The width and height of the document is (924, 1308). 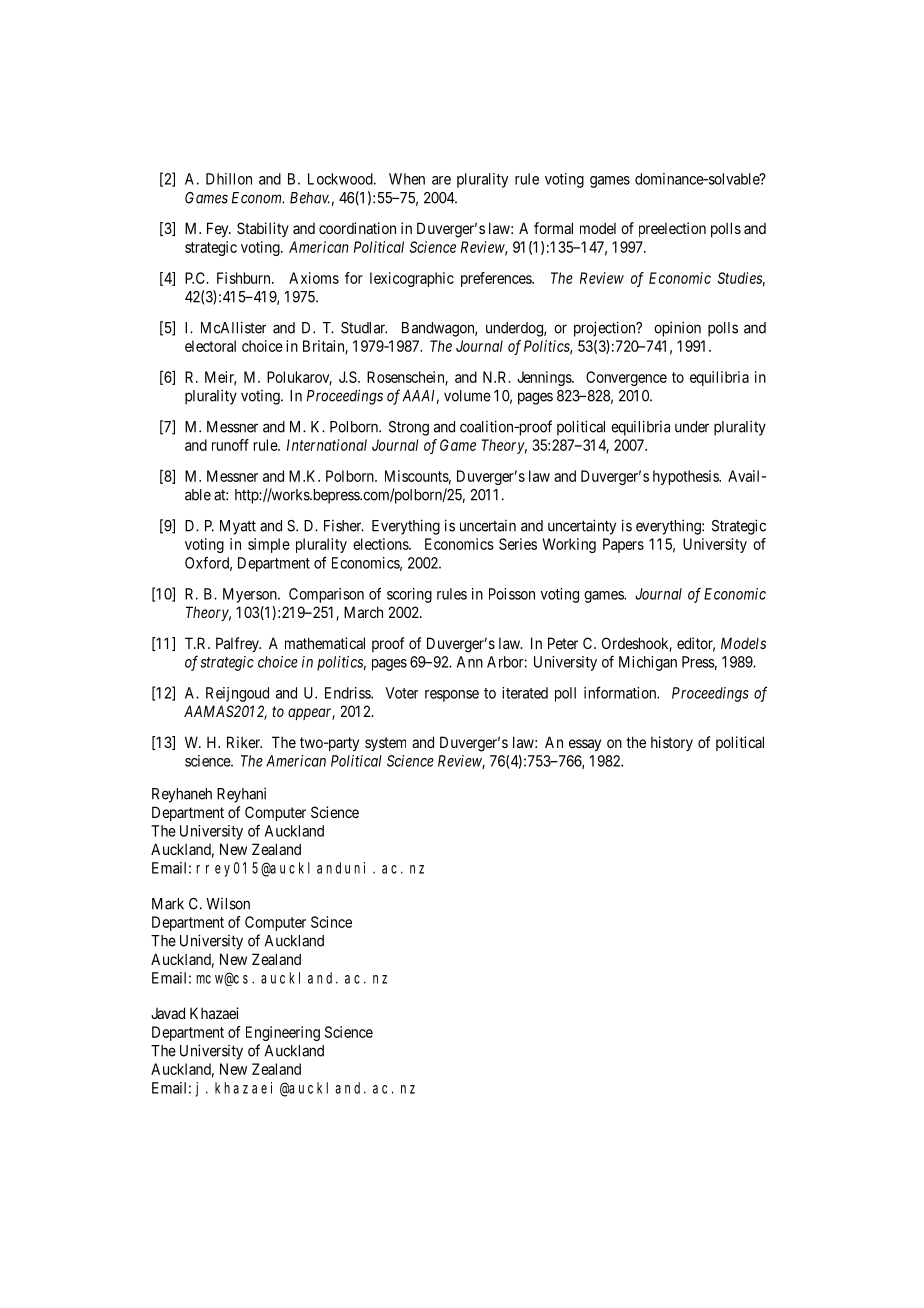 I want to click on essay, so click(x=585, y=745).
